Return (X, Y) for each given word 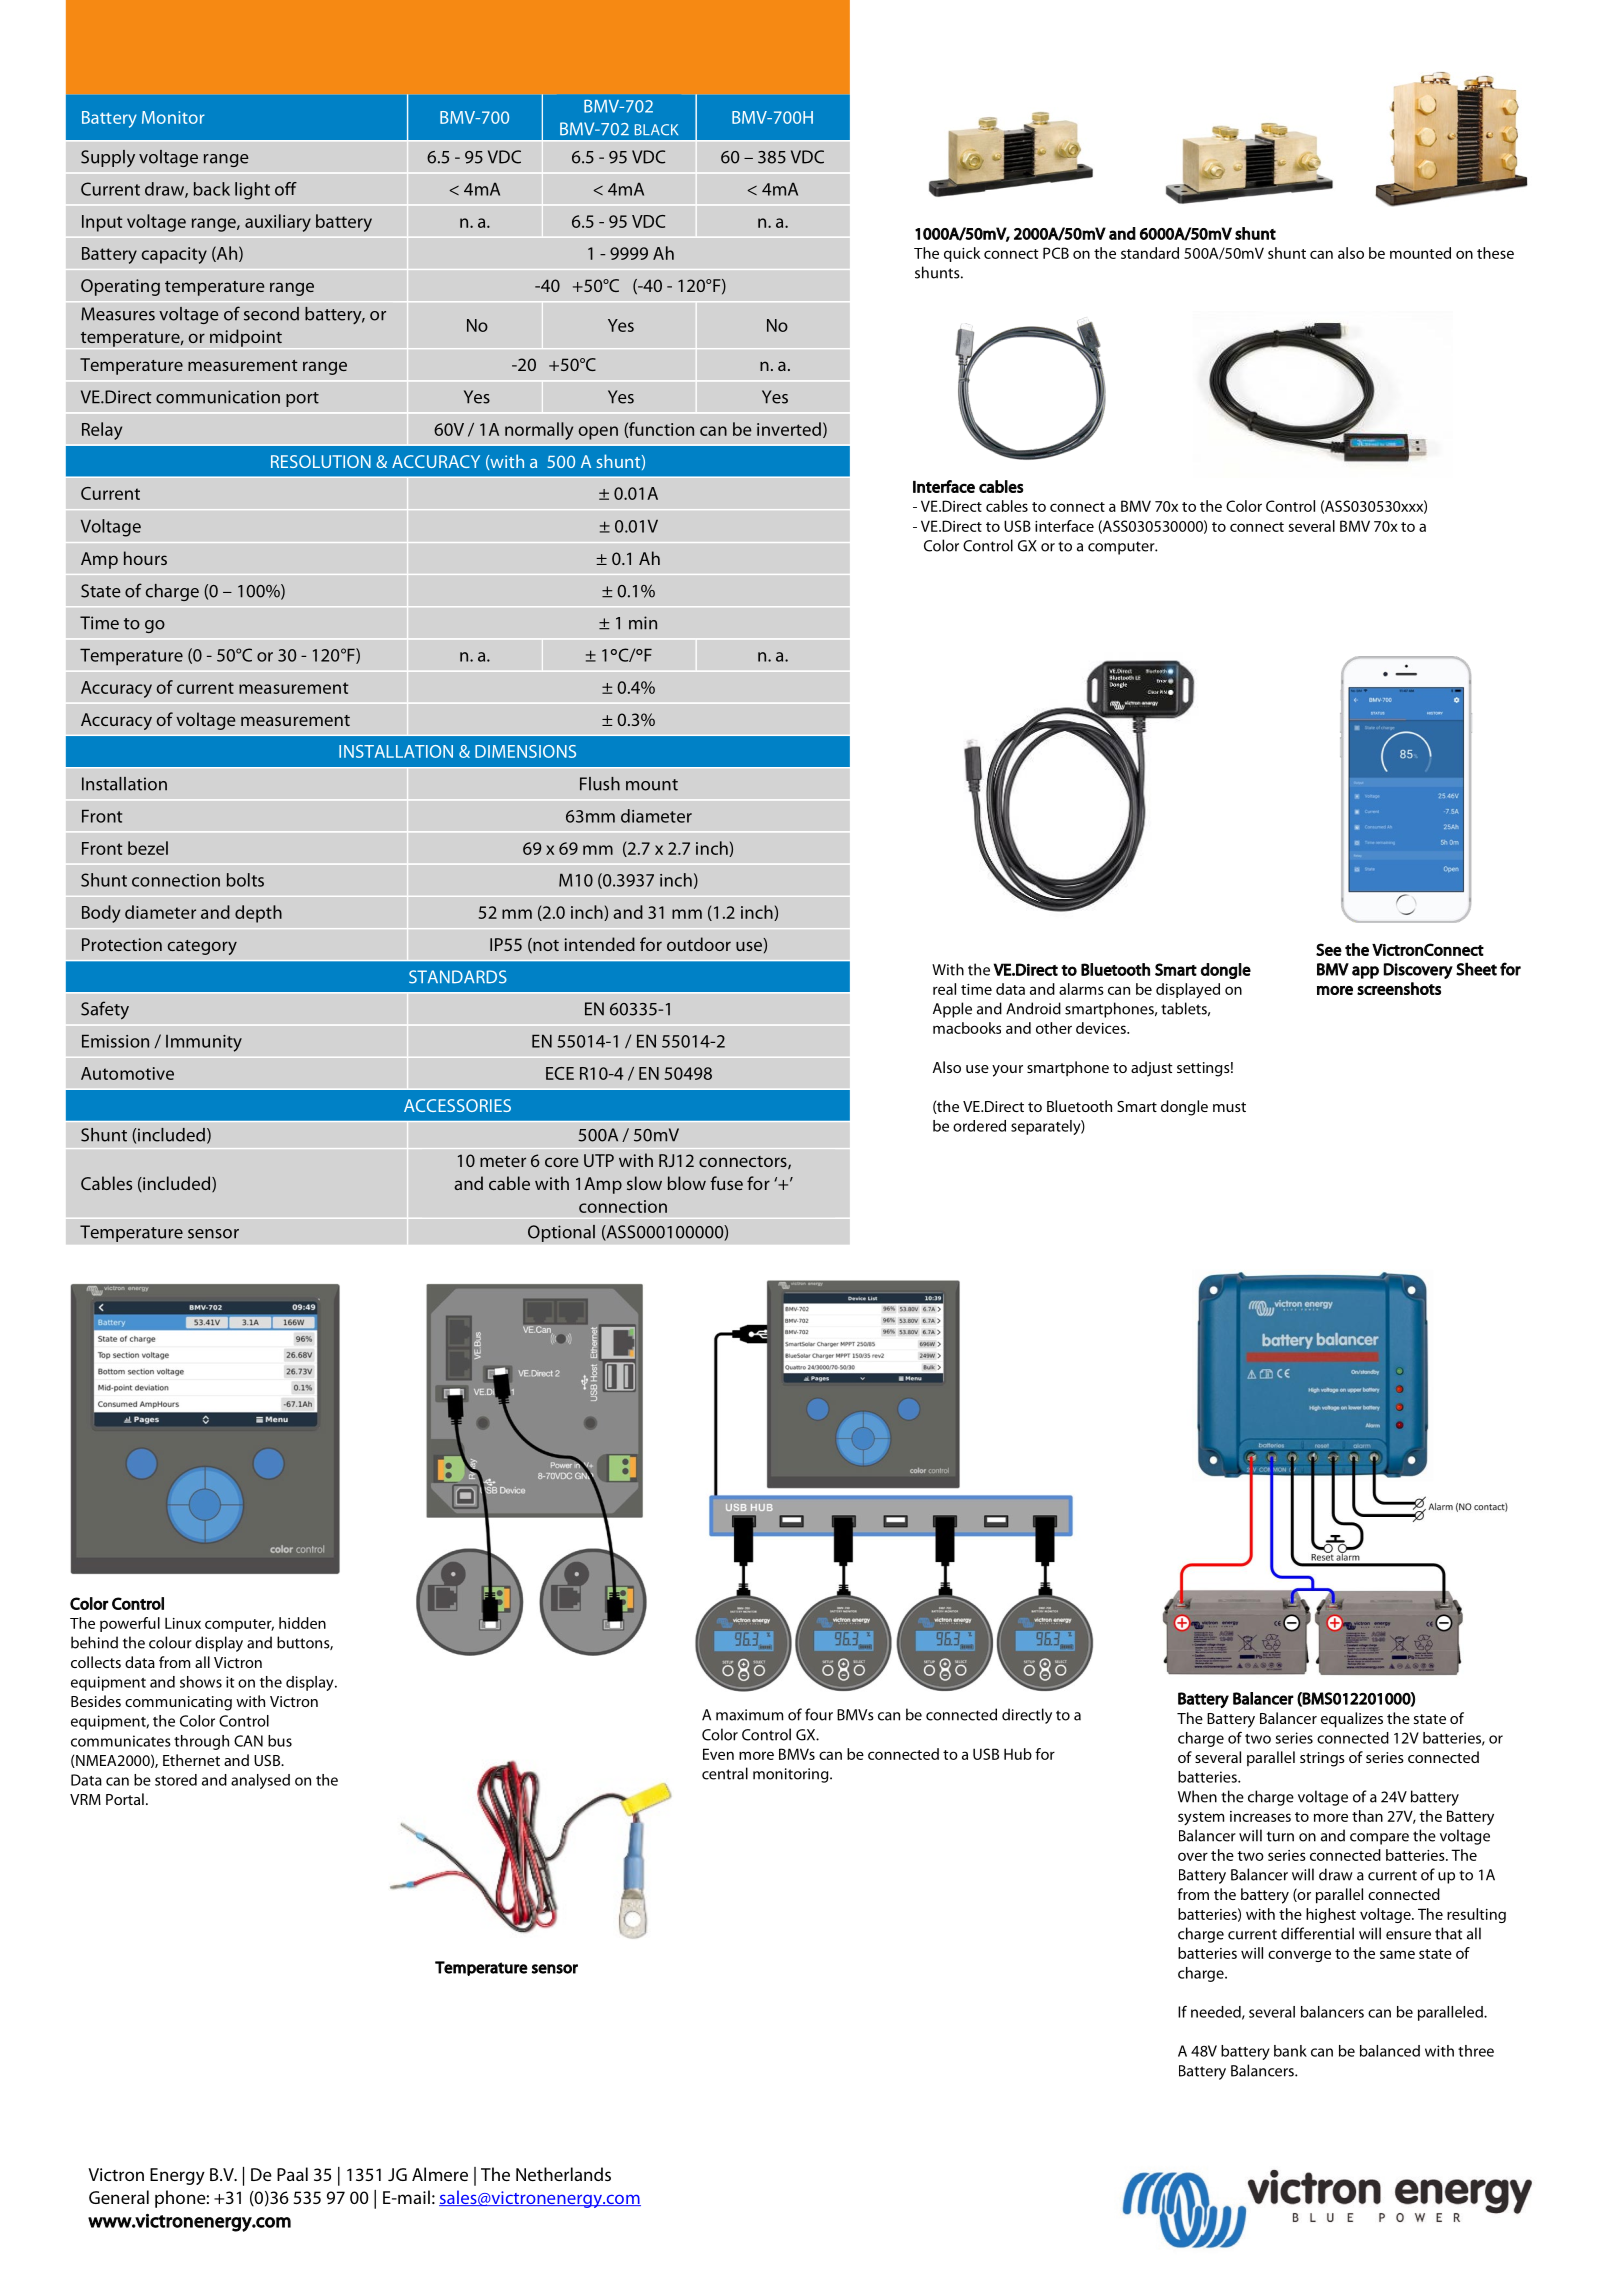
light (252, 191)
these (1495, 253)
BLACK (656, 130)
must (1229, 1107)
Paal (292, 2174)
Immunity (204, 1043)
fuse (726, 1183)
